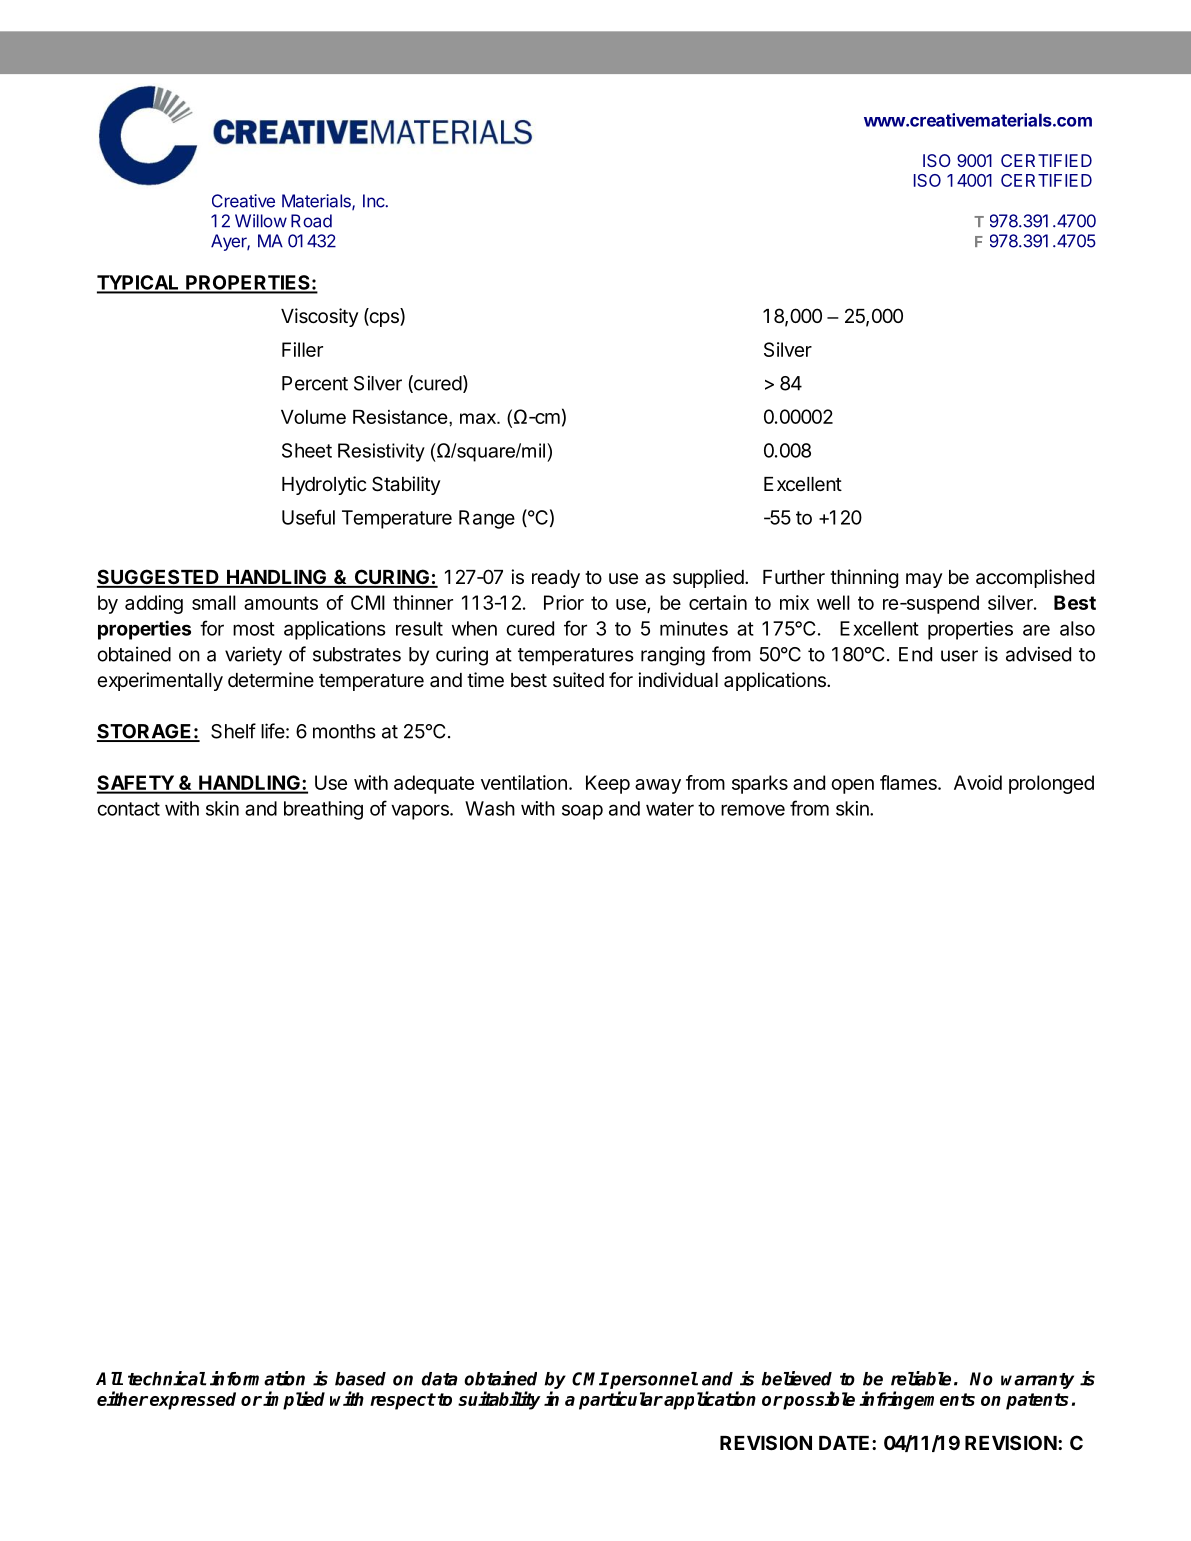 The height and width of the screenshot is (1541, 1191). I want to click on Viscosity, so click(319, 317).
